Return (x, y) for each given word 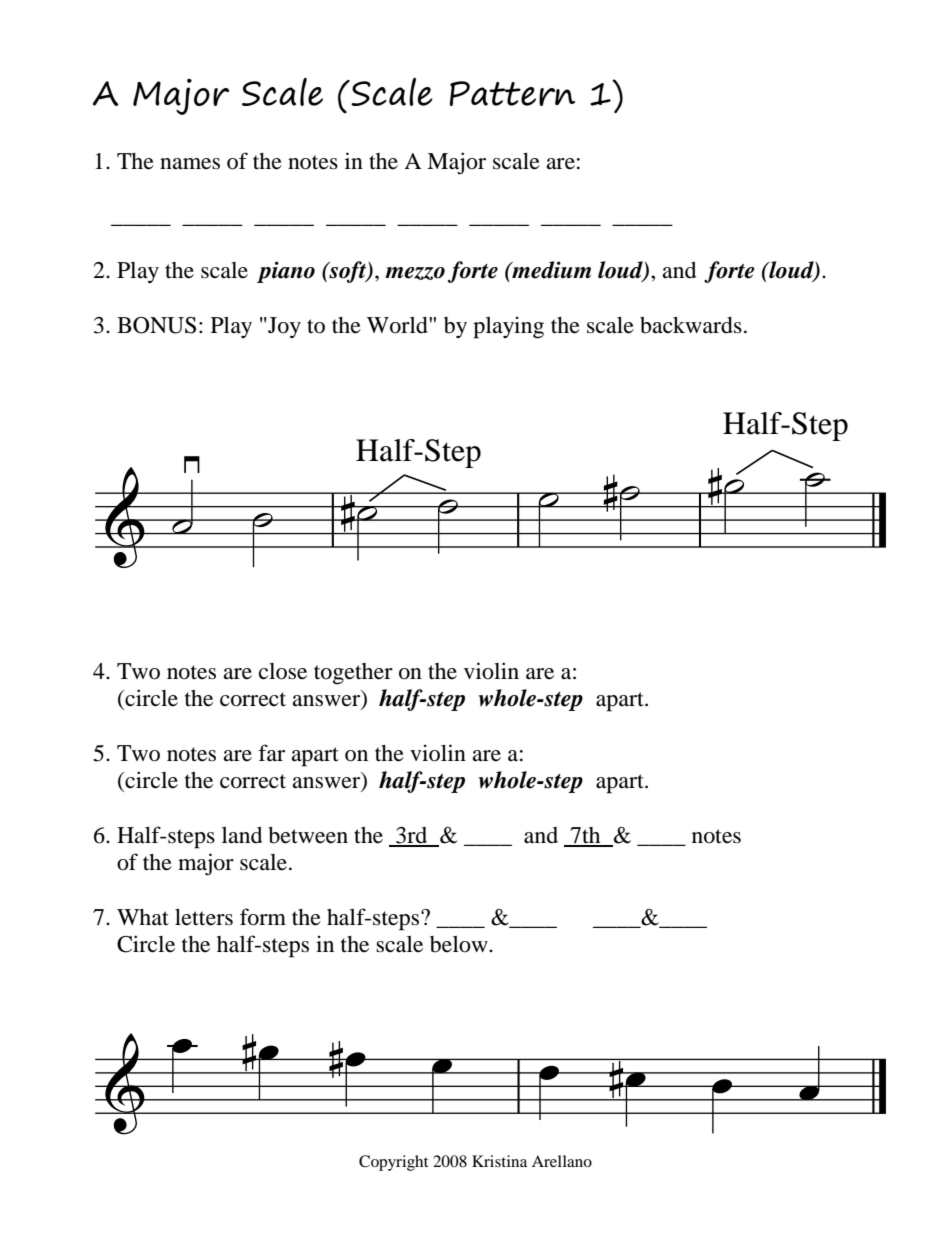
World (398, 325)
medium (550, 270)
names (190, 164)
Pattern (512, 93)
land (242, 835)
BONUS (156, 325)
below (460, 944)
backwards (691, 325)
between (308, 835)
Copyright (393, 1163)
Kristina (499, 1161)
